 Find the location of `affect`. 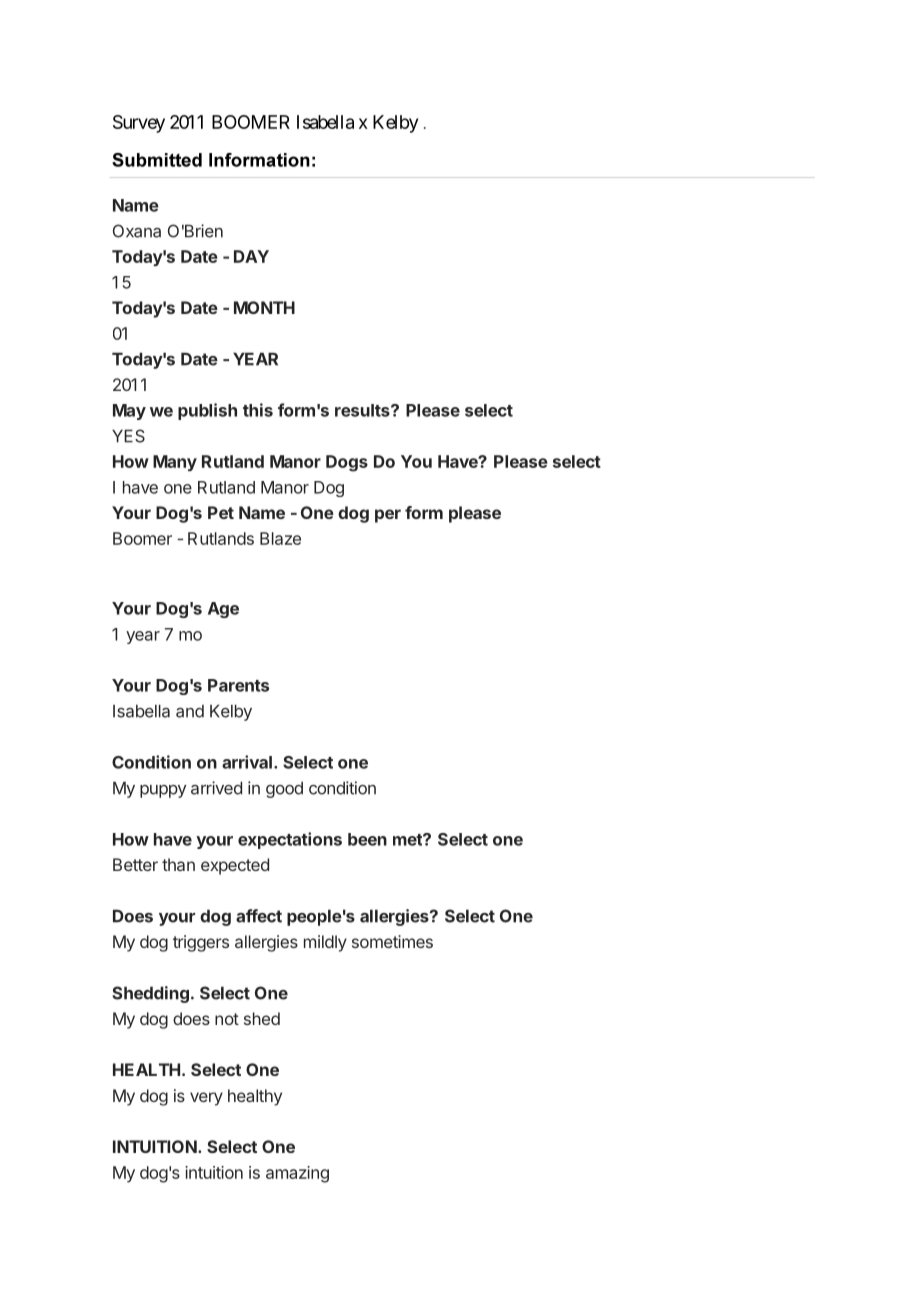

affect is located at coordinates (259, 916).
